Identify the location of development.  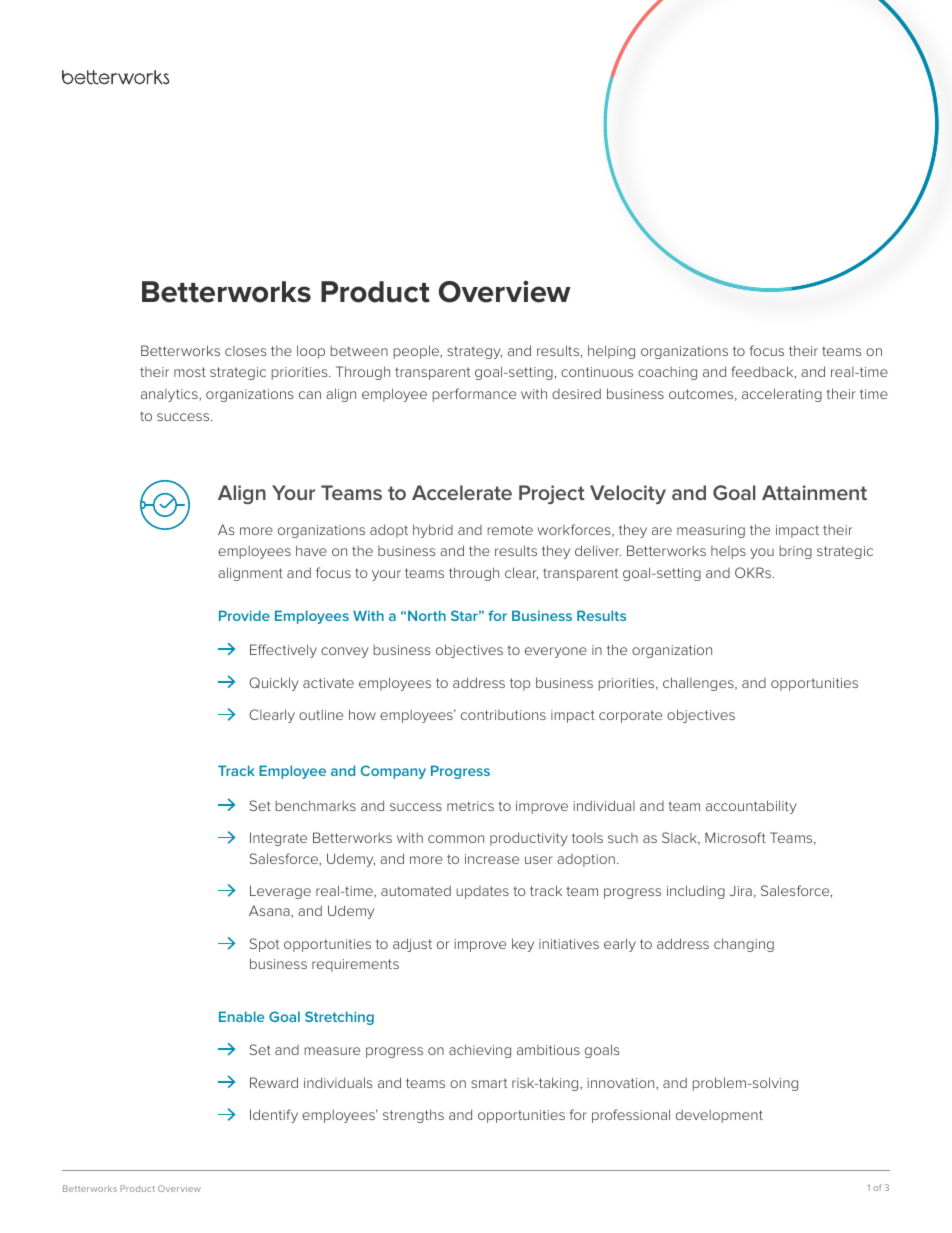
(719, 1116).
